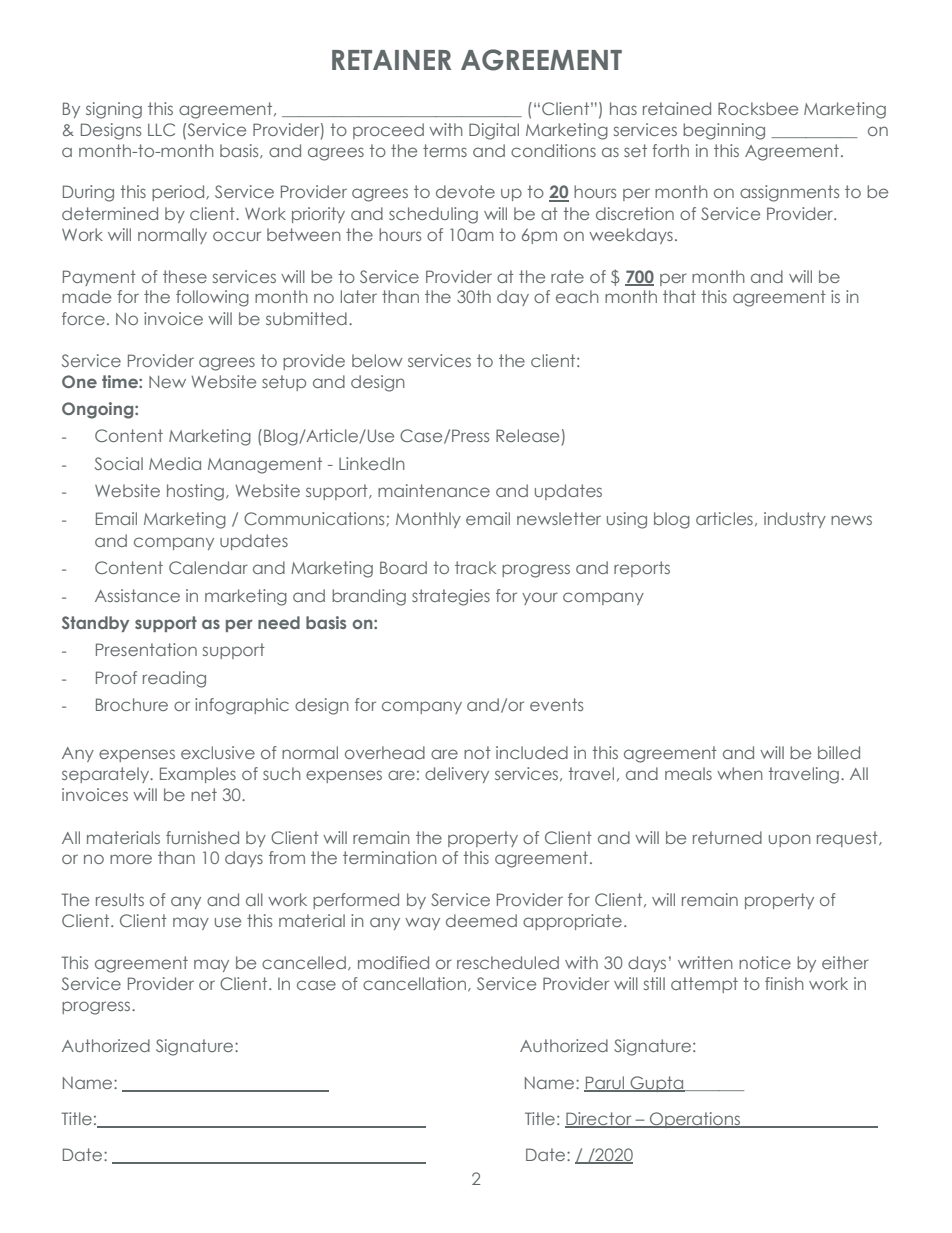 Image resolution: width=952 pixels, height=1233 pixels. Describe the element at coordinates (304, 962) in the screenshot. I see `cancelled` at that location.
